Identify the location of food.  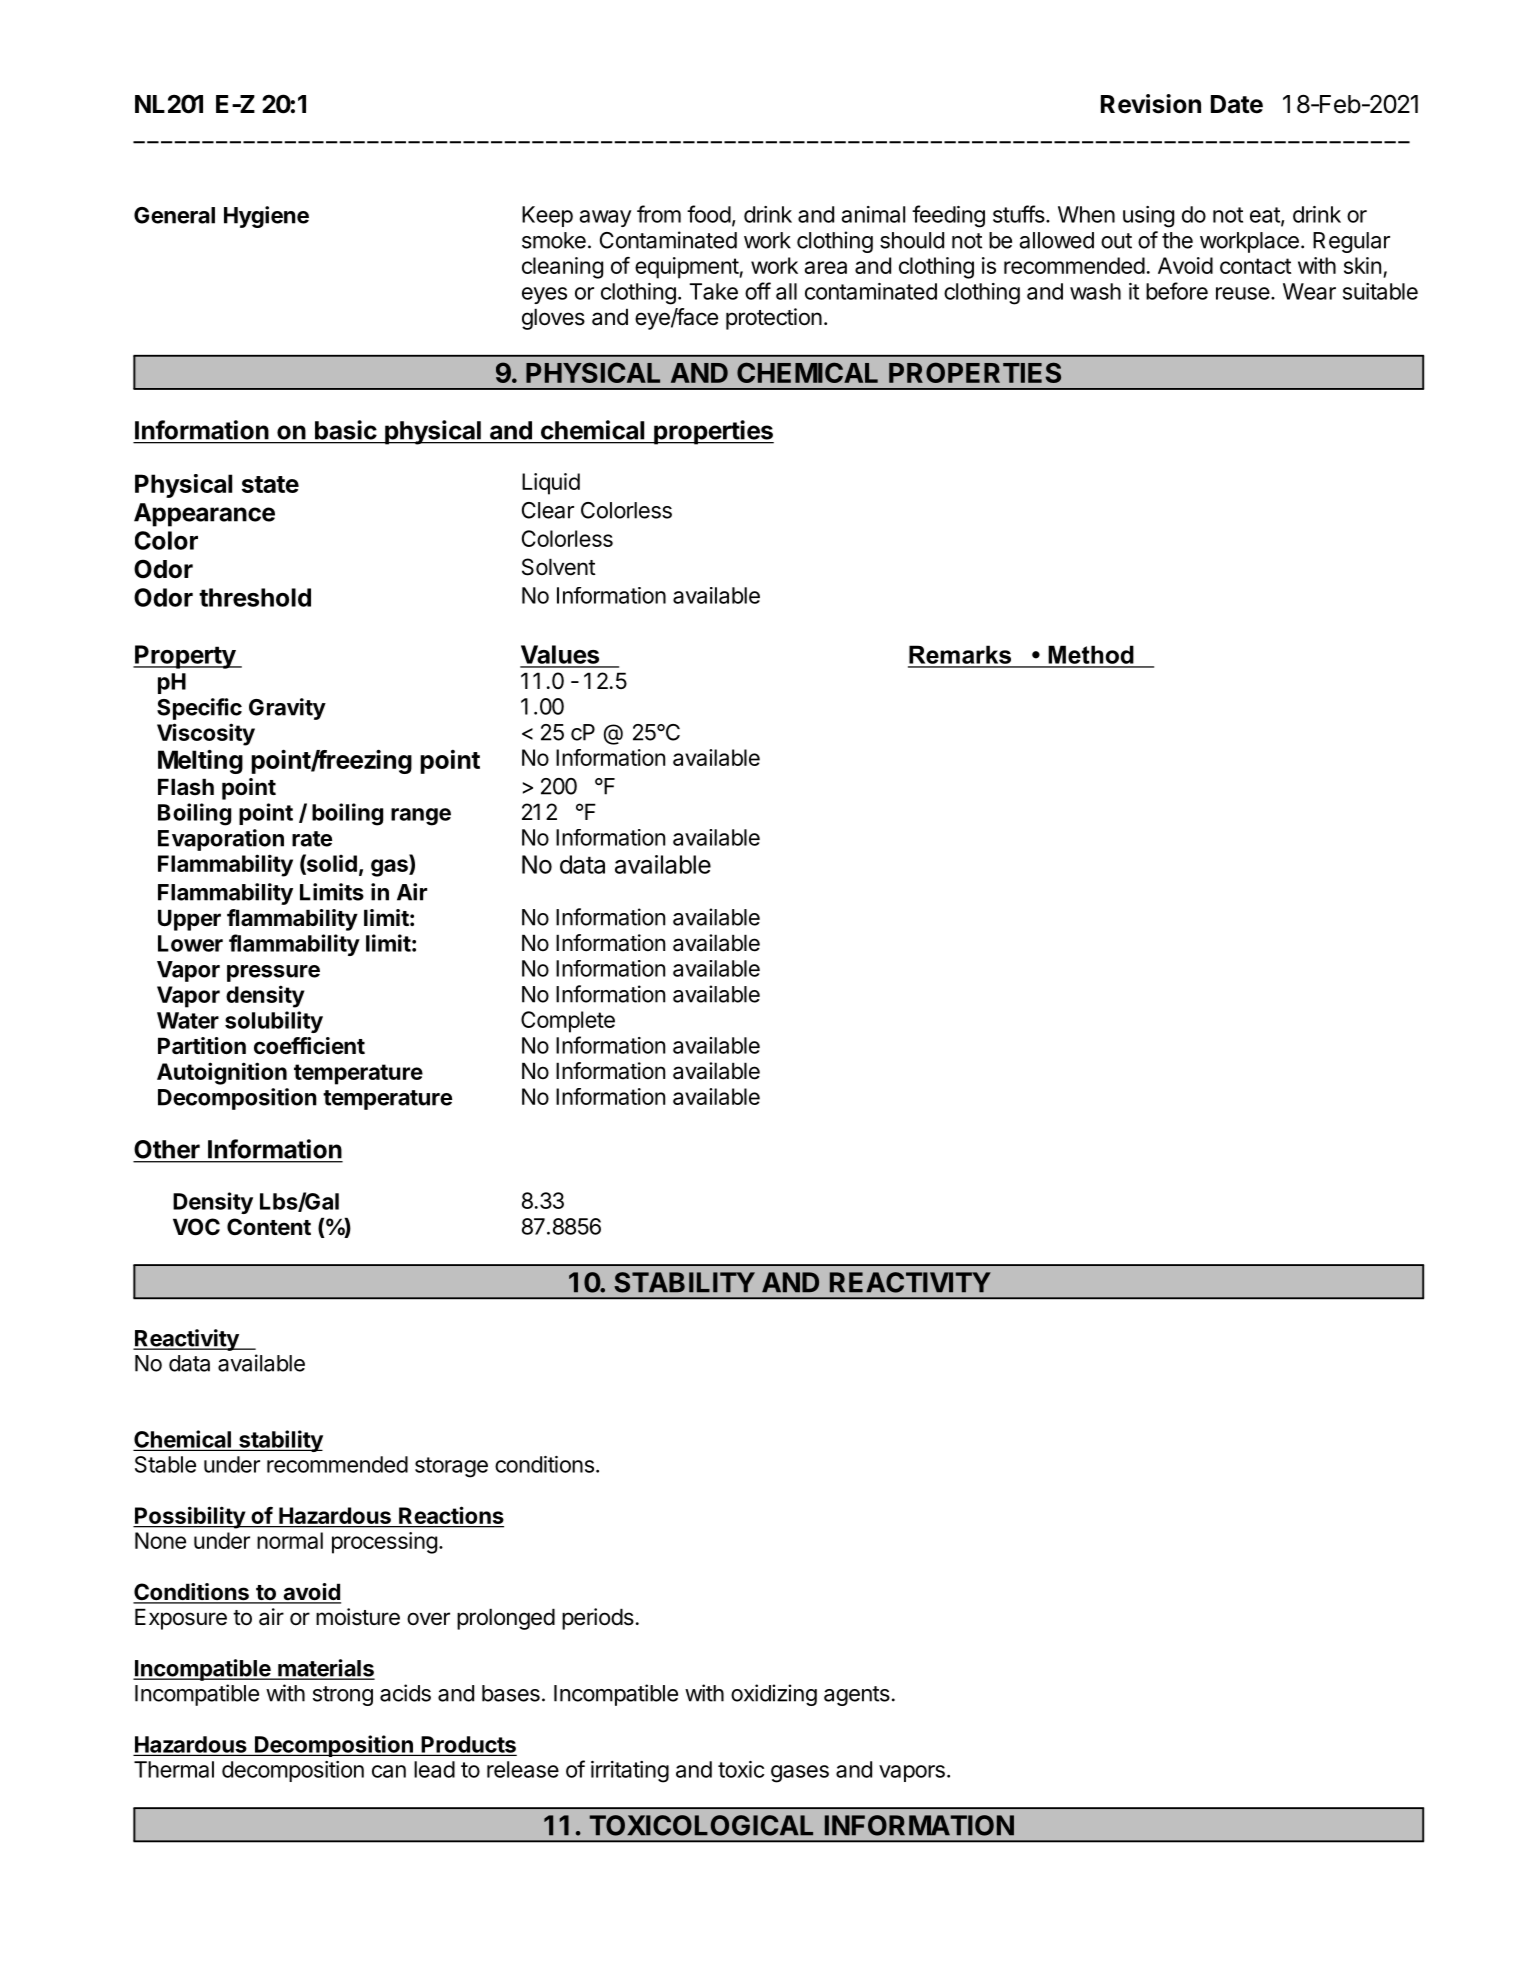
(709, 214).
